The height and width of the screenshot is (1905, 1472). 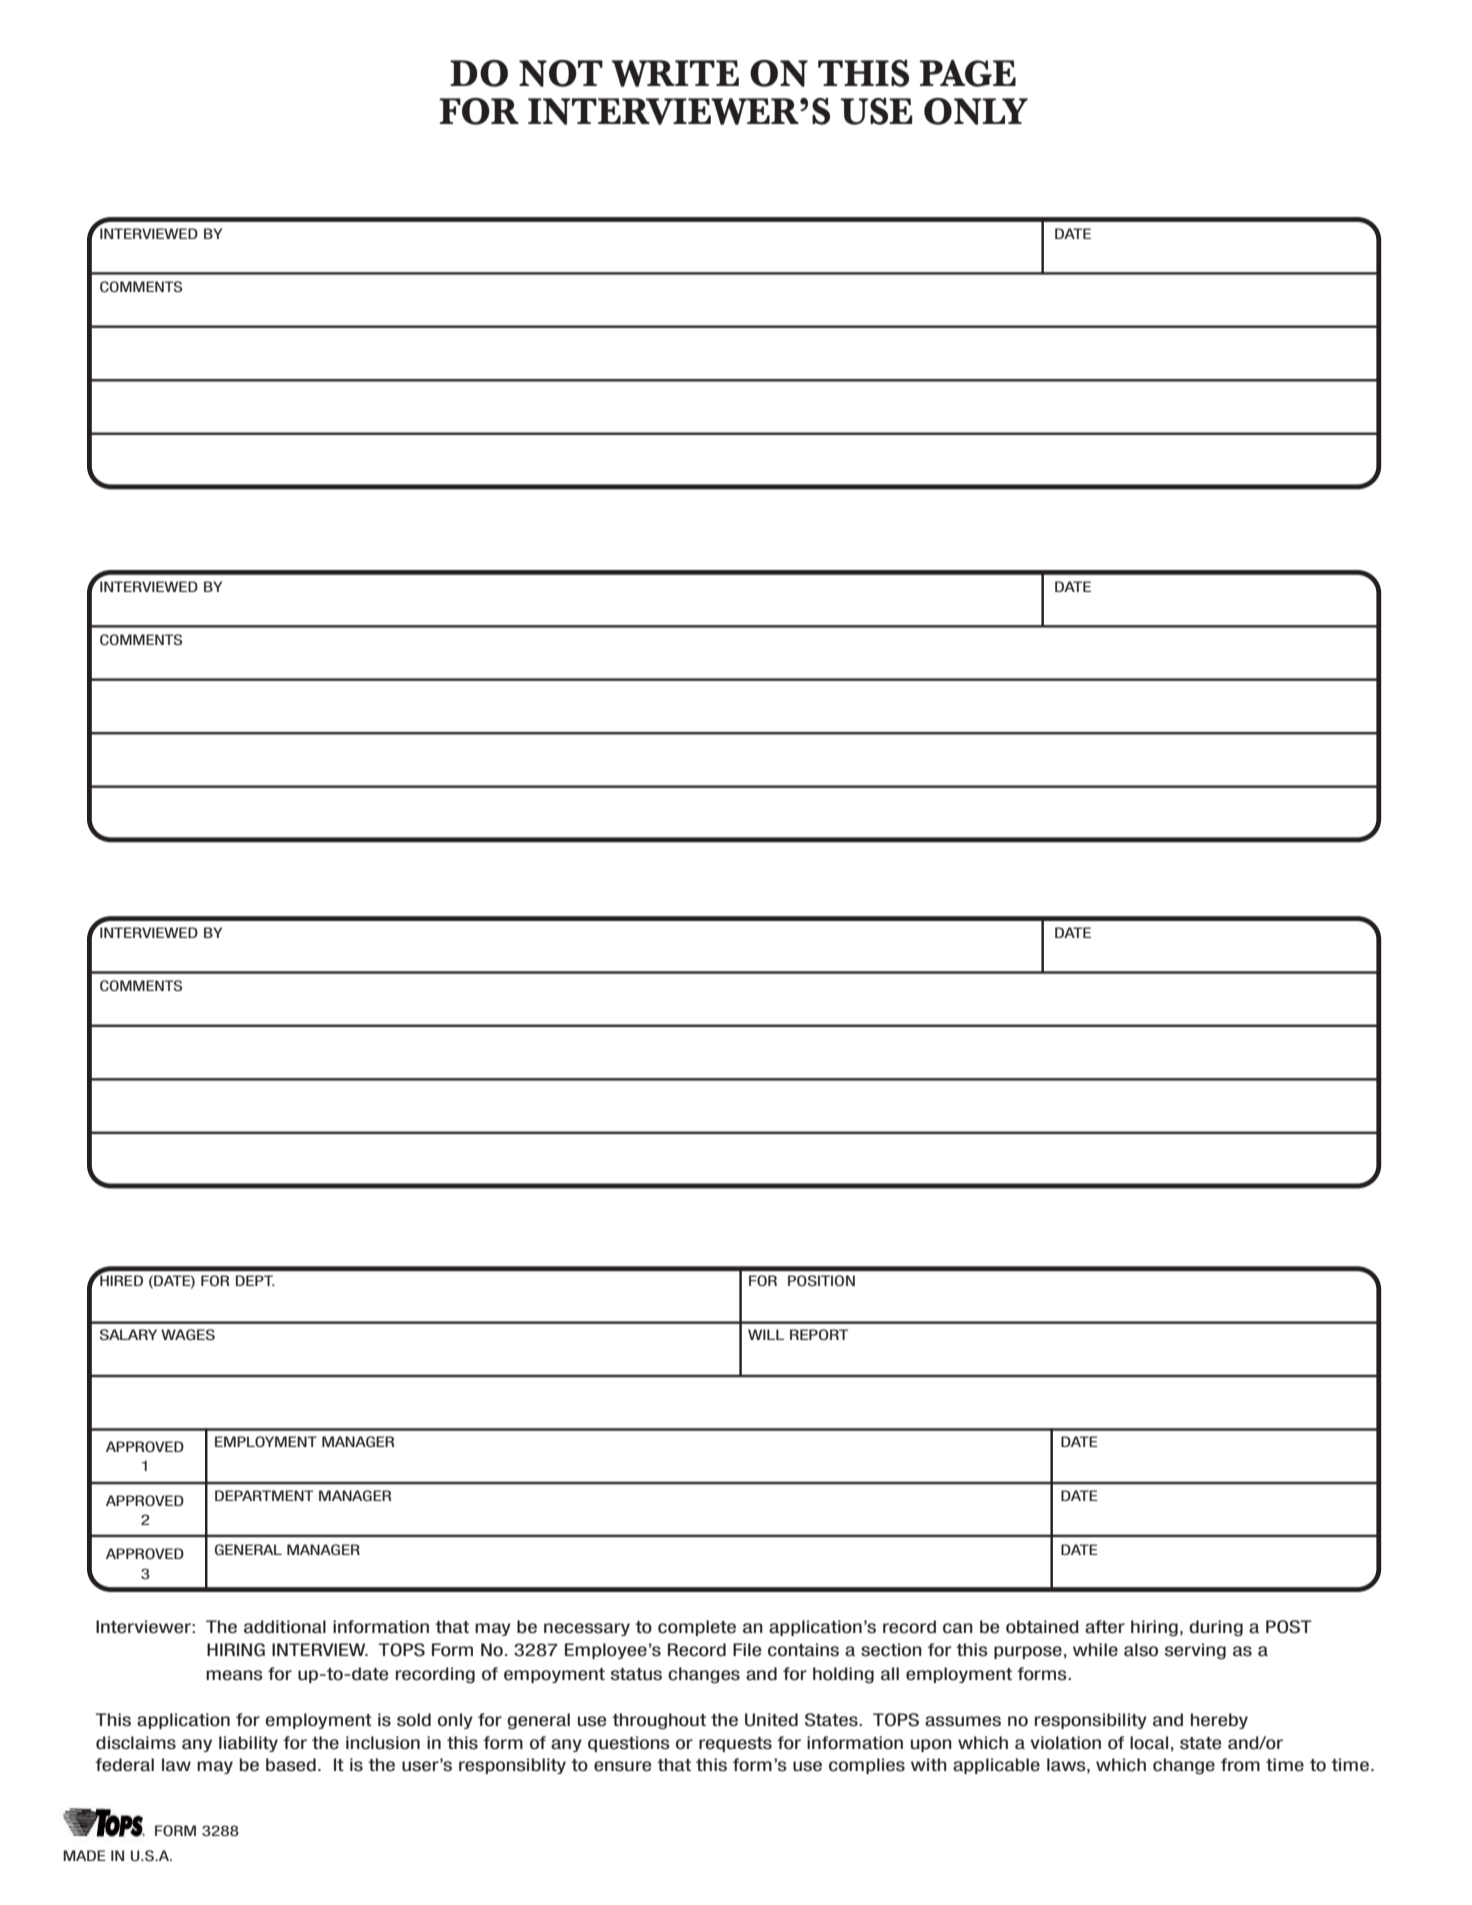 I want to click on after, so click(x=1105, y=1627).
